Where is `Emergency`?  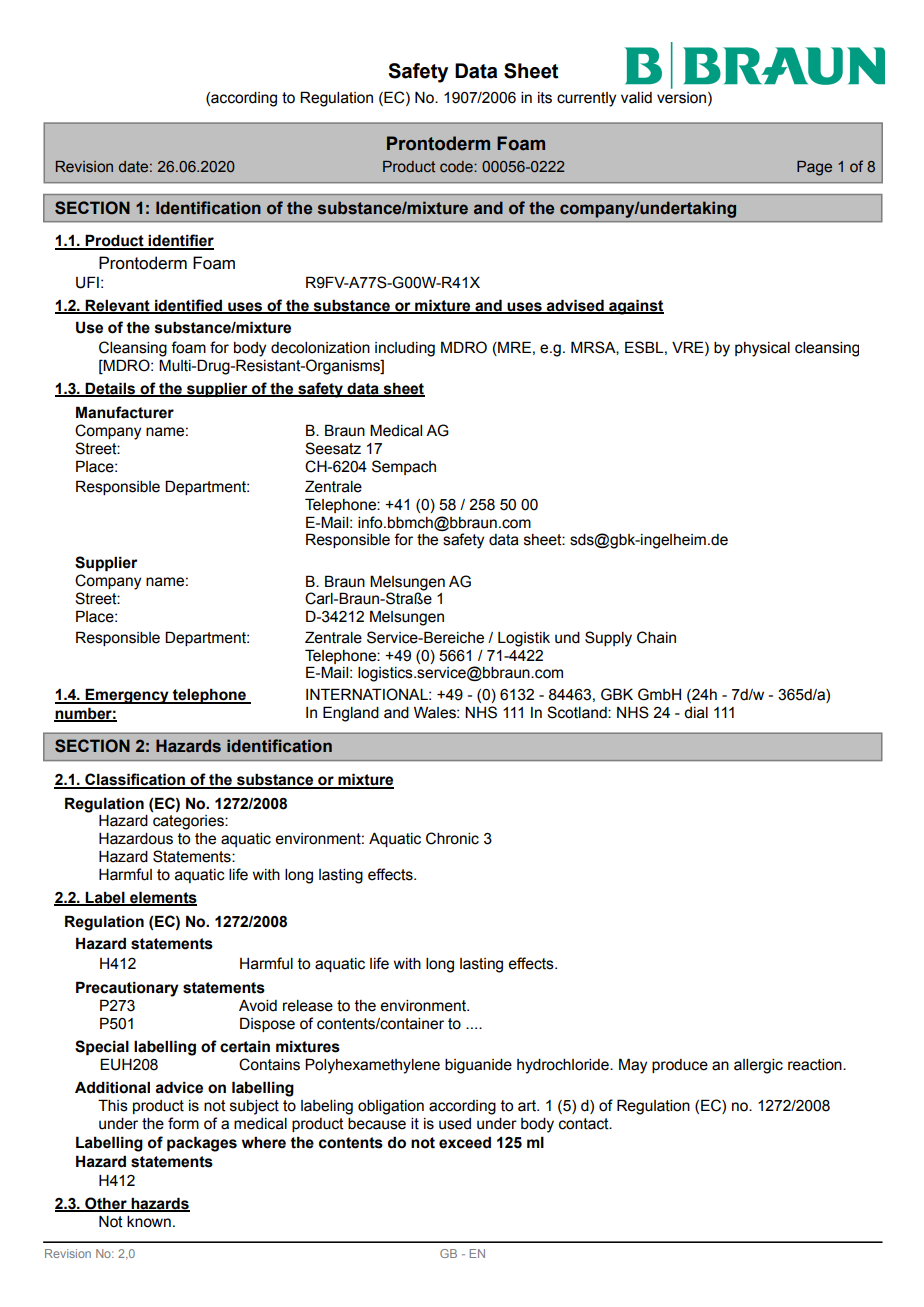
Emergency is located at coordinates (127, 696).
